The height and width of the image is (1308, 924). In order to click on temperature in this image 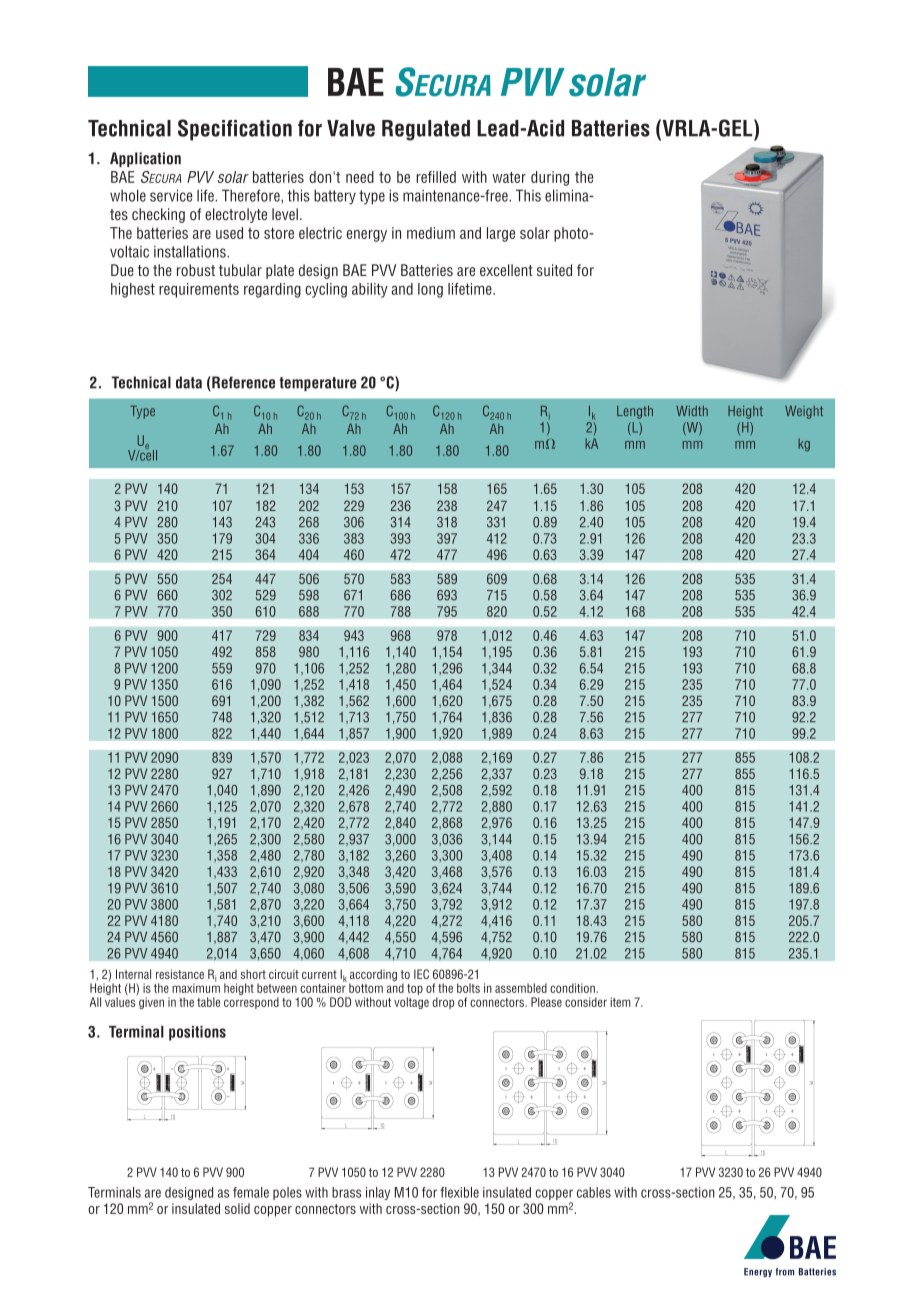, I will do `click(318, 384)`.
